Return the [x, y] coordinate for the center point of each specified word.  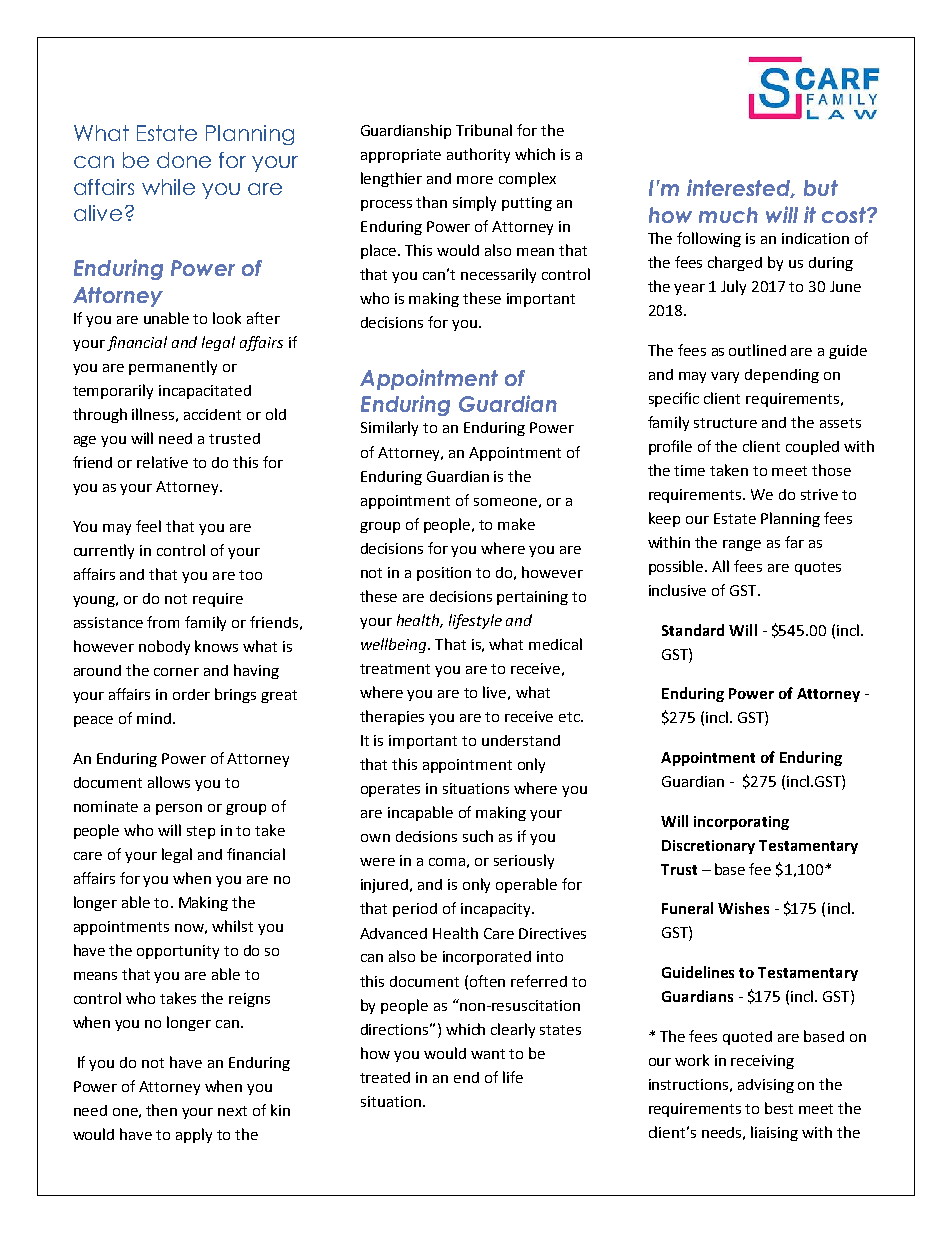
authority [478, 155]
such [478, 836]
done [184, 160]
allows [169, 782]
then [161, 1110]
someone [505, 502]
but [821, 188]
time [689, 470]
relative [162, 462]
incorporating [741, 823]
